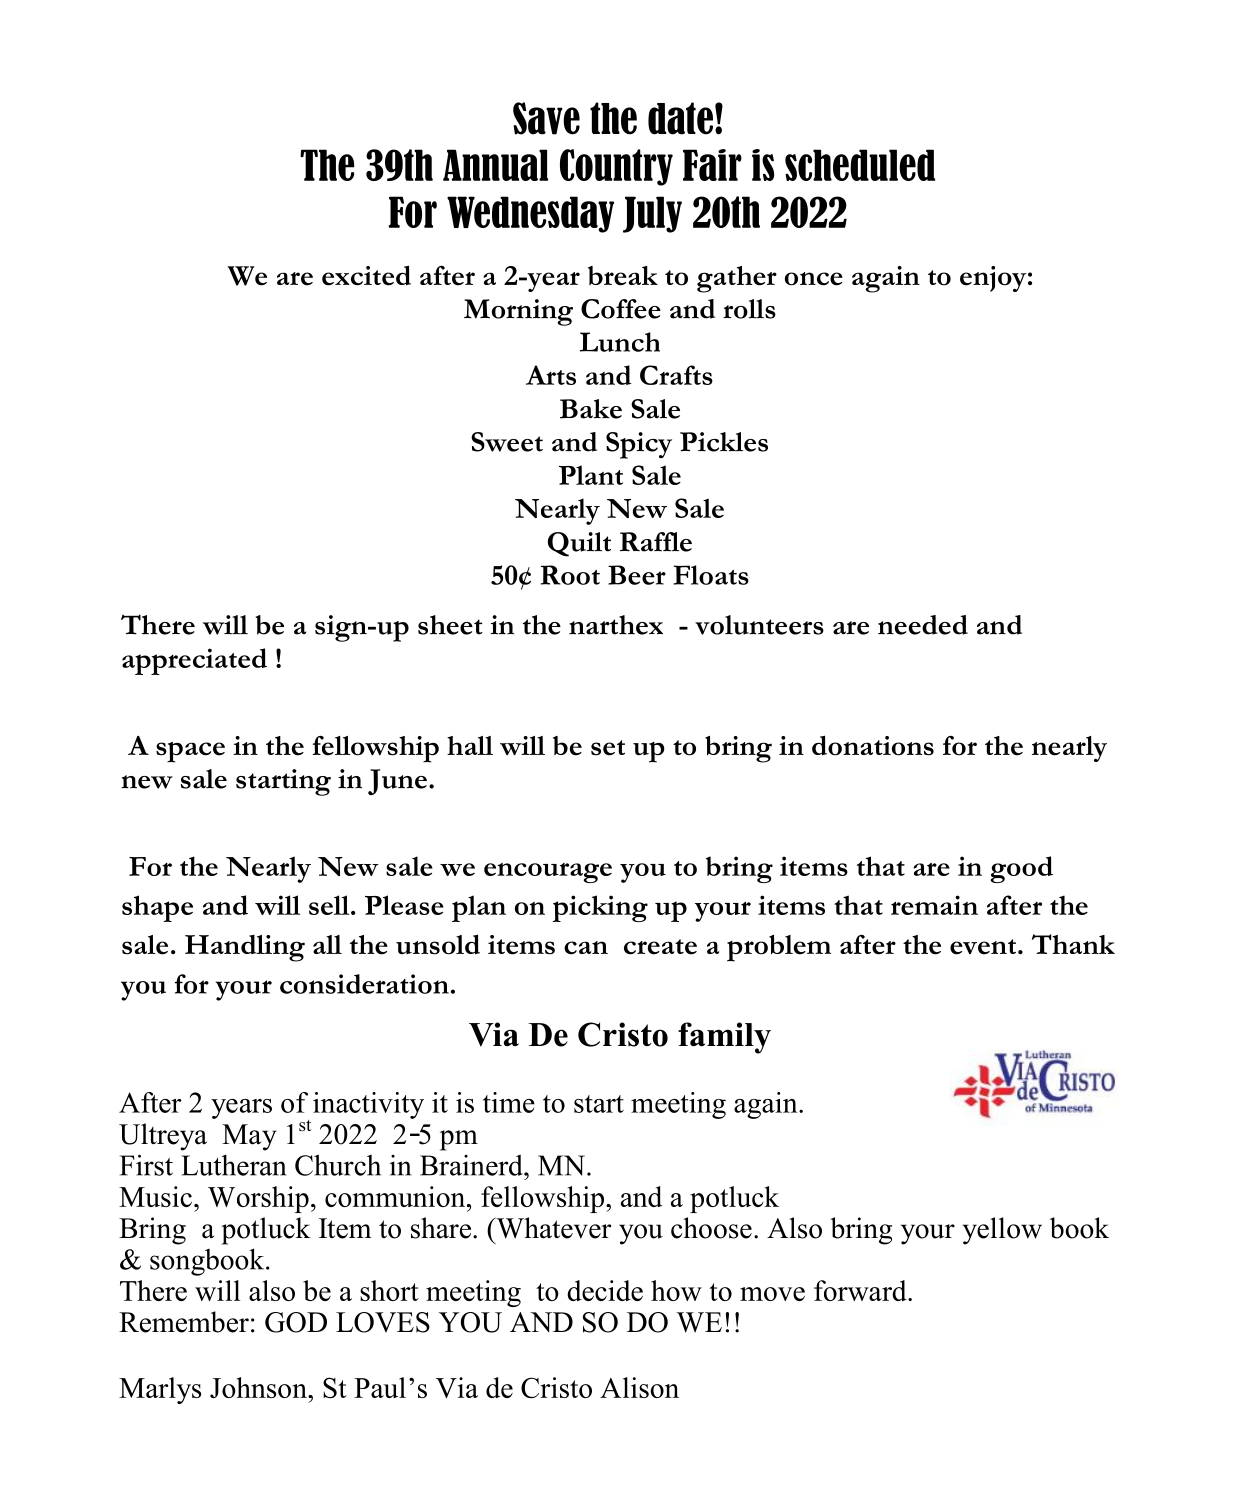  What do you see at coordinates (600, 908) in the document?
I see `picking` at bounding box center [600, 908].
